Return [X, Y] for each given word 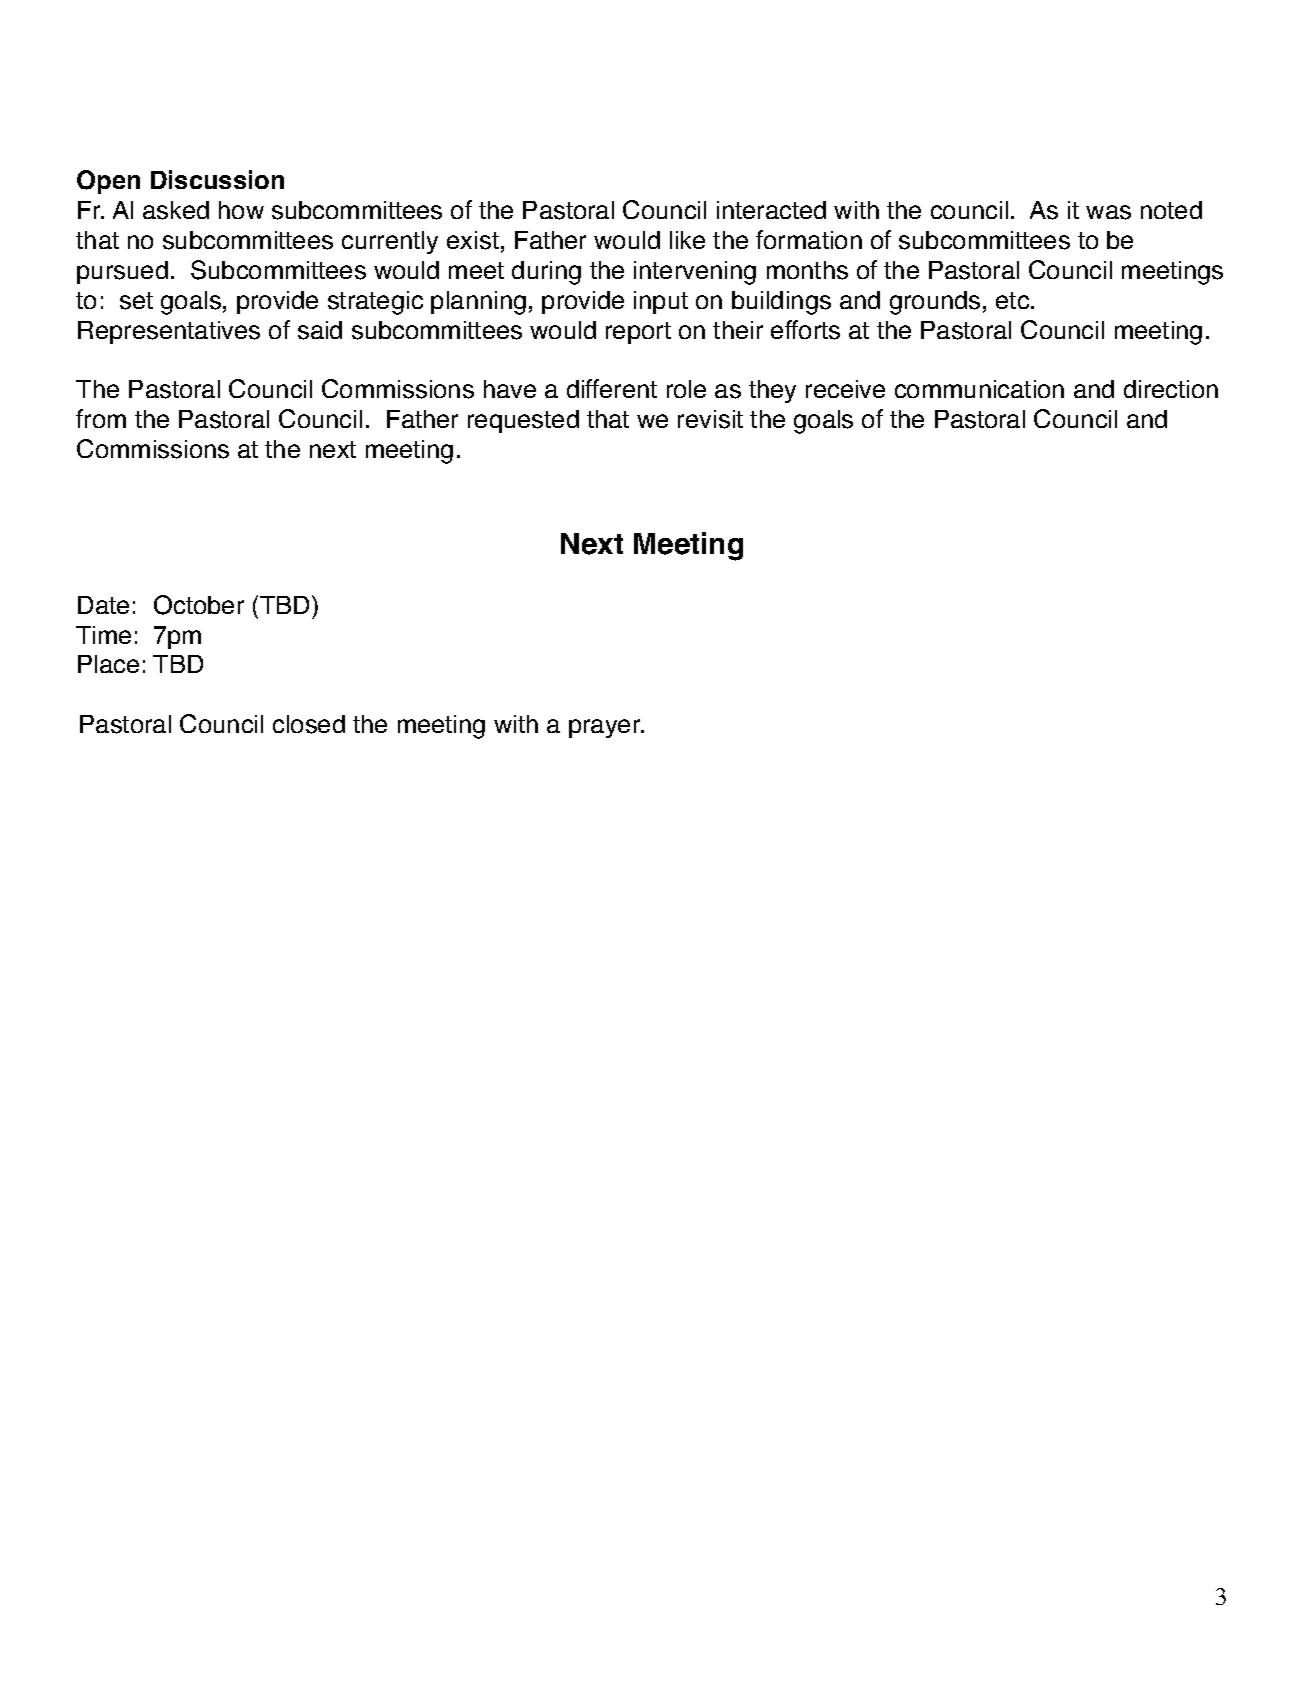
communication [979, 389]
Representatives [169, 332]
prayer [606, 728]
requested [523, 421]
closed [309, 724]
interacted [771, 210]
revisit [710, 419]
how [241, 210]
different [612, 388]
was [1108, 212]
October [199, 605]
